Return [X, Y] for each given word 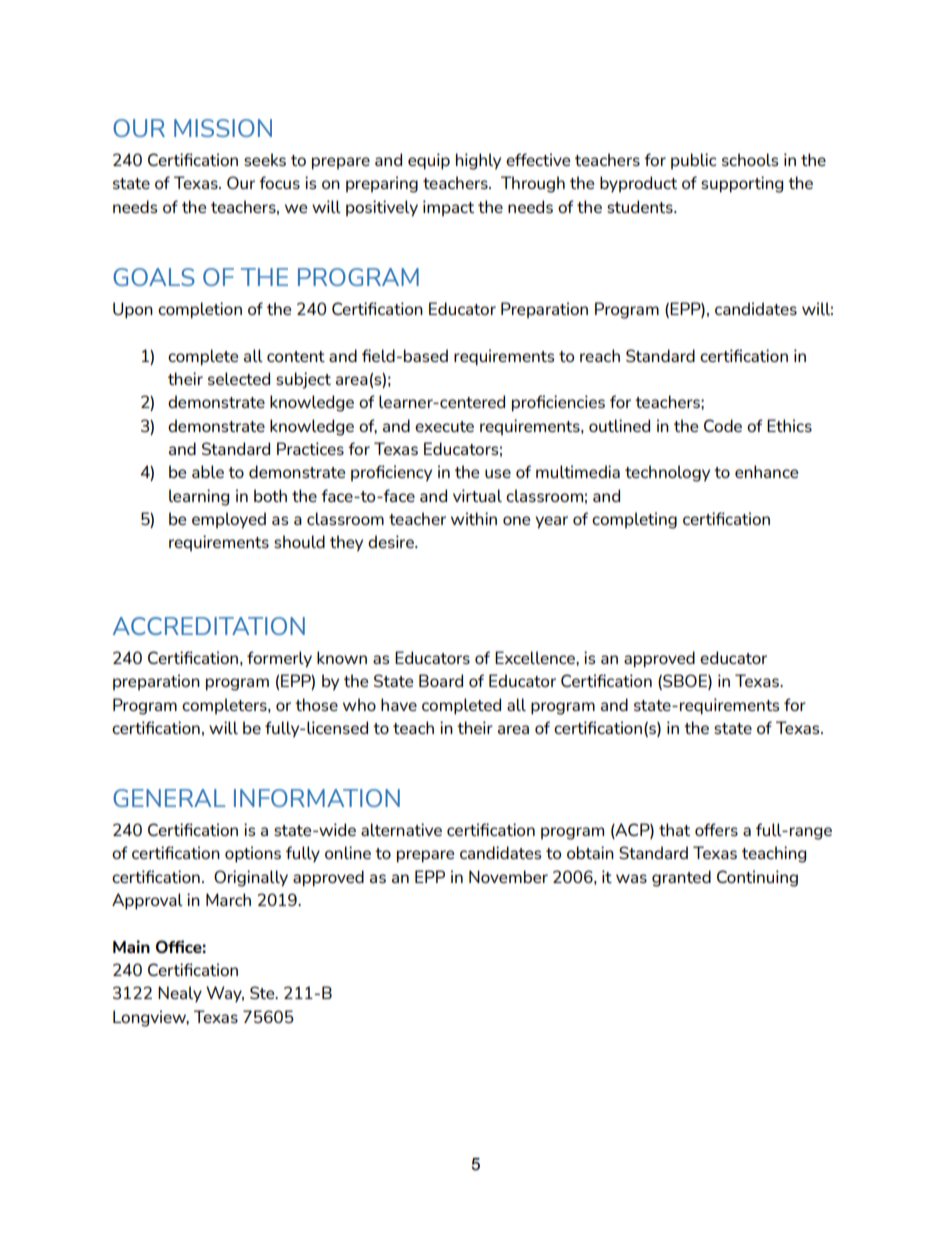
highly [478, 161]
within [474, 518]
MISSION [223, 128]
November [508, 876]
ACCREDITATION [209, 626]
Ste [263, 992]
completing [634, 520]
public [693, 161]
